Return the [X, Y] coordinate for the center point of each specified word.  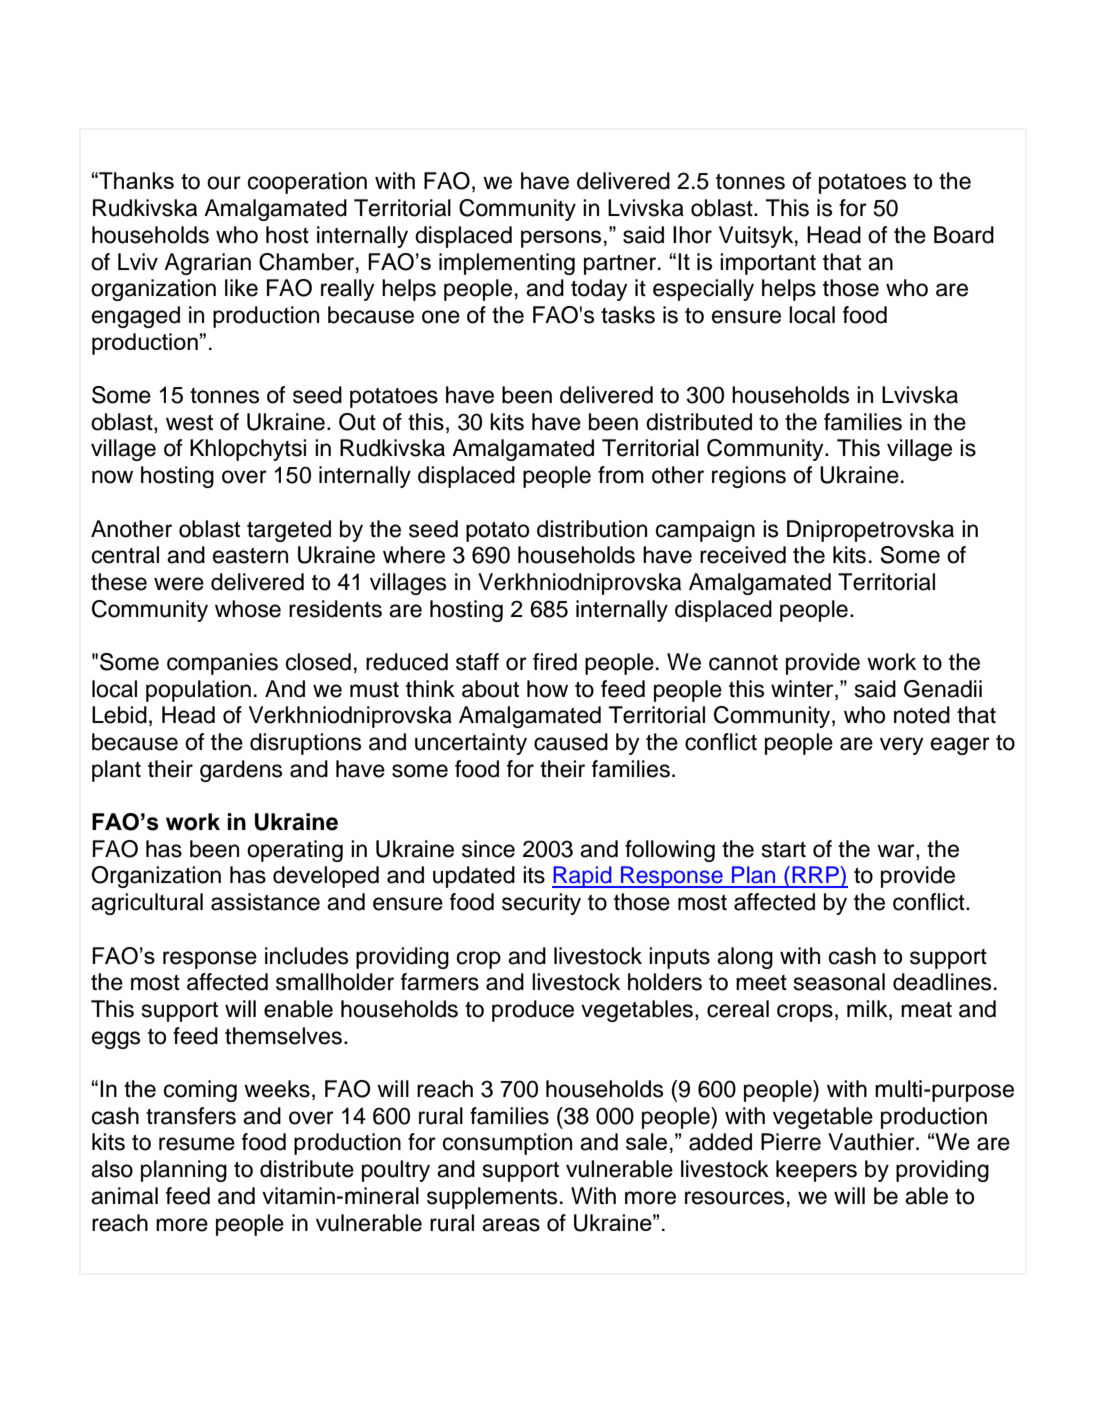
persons [561, 239]
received [743, 555]
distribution [592, 529]
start [784, 850]
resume [197, 1144]
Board [964, 235]
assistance [265, 902]
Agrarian [207, 264]
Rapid [583, 877]
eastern [250, 556]
